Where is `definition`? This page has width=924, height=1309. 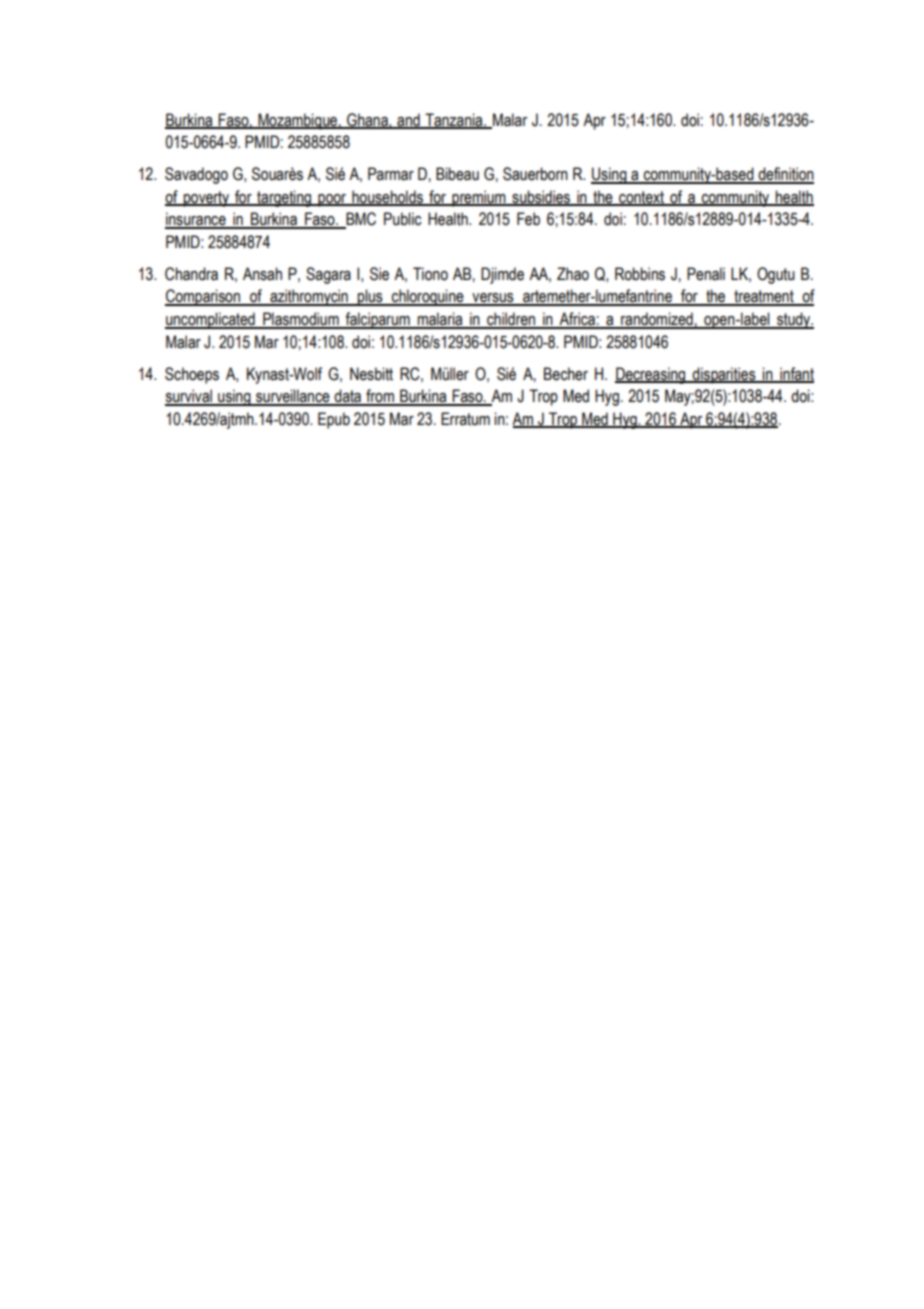 definition is located at coordinates (785, 175).
